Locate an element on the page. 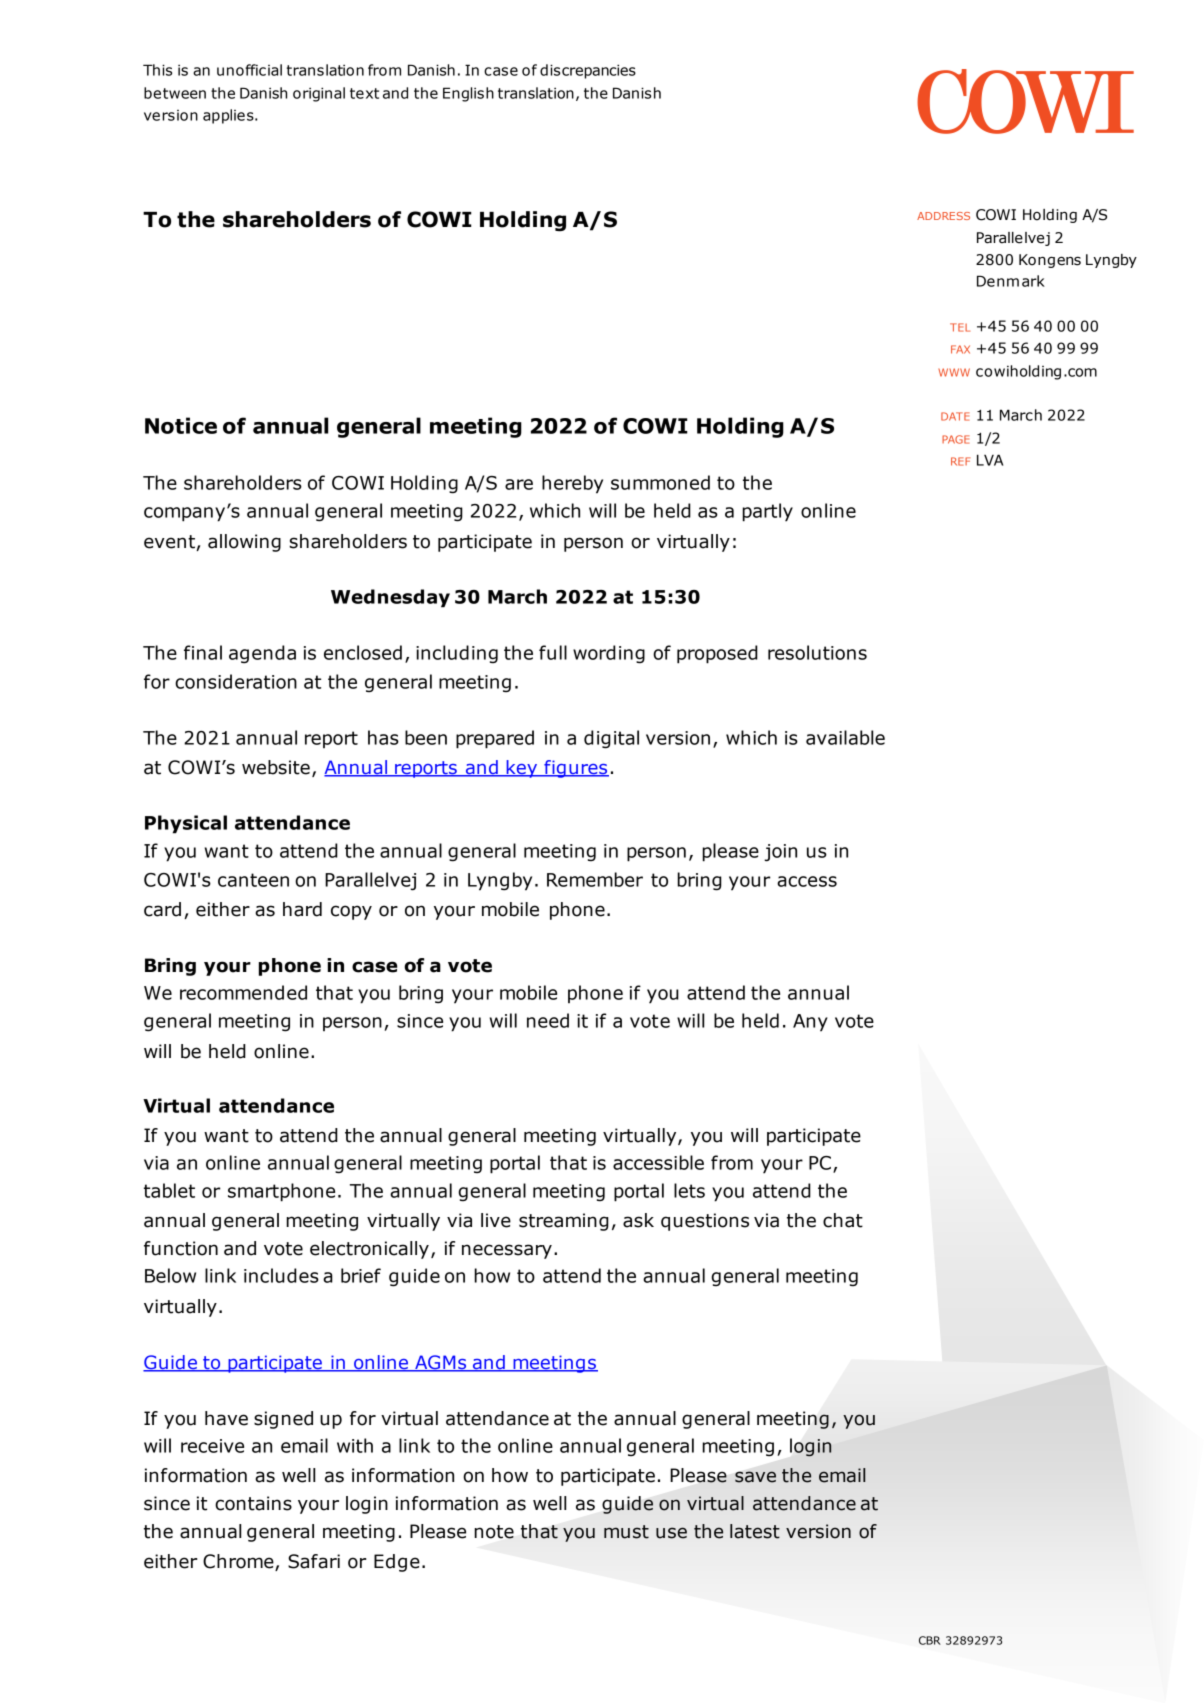 The height and width of the page is (1703, 1204). join is located at coordinates (780, 853).
